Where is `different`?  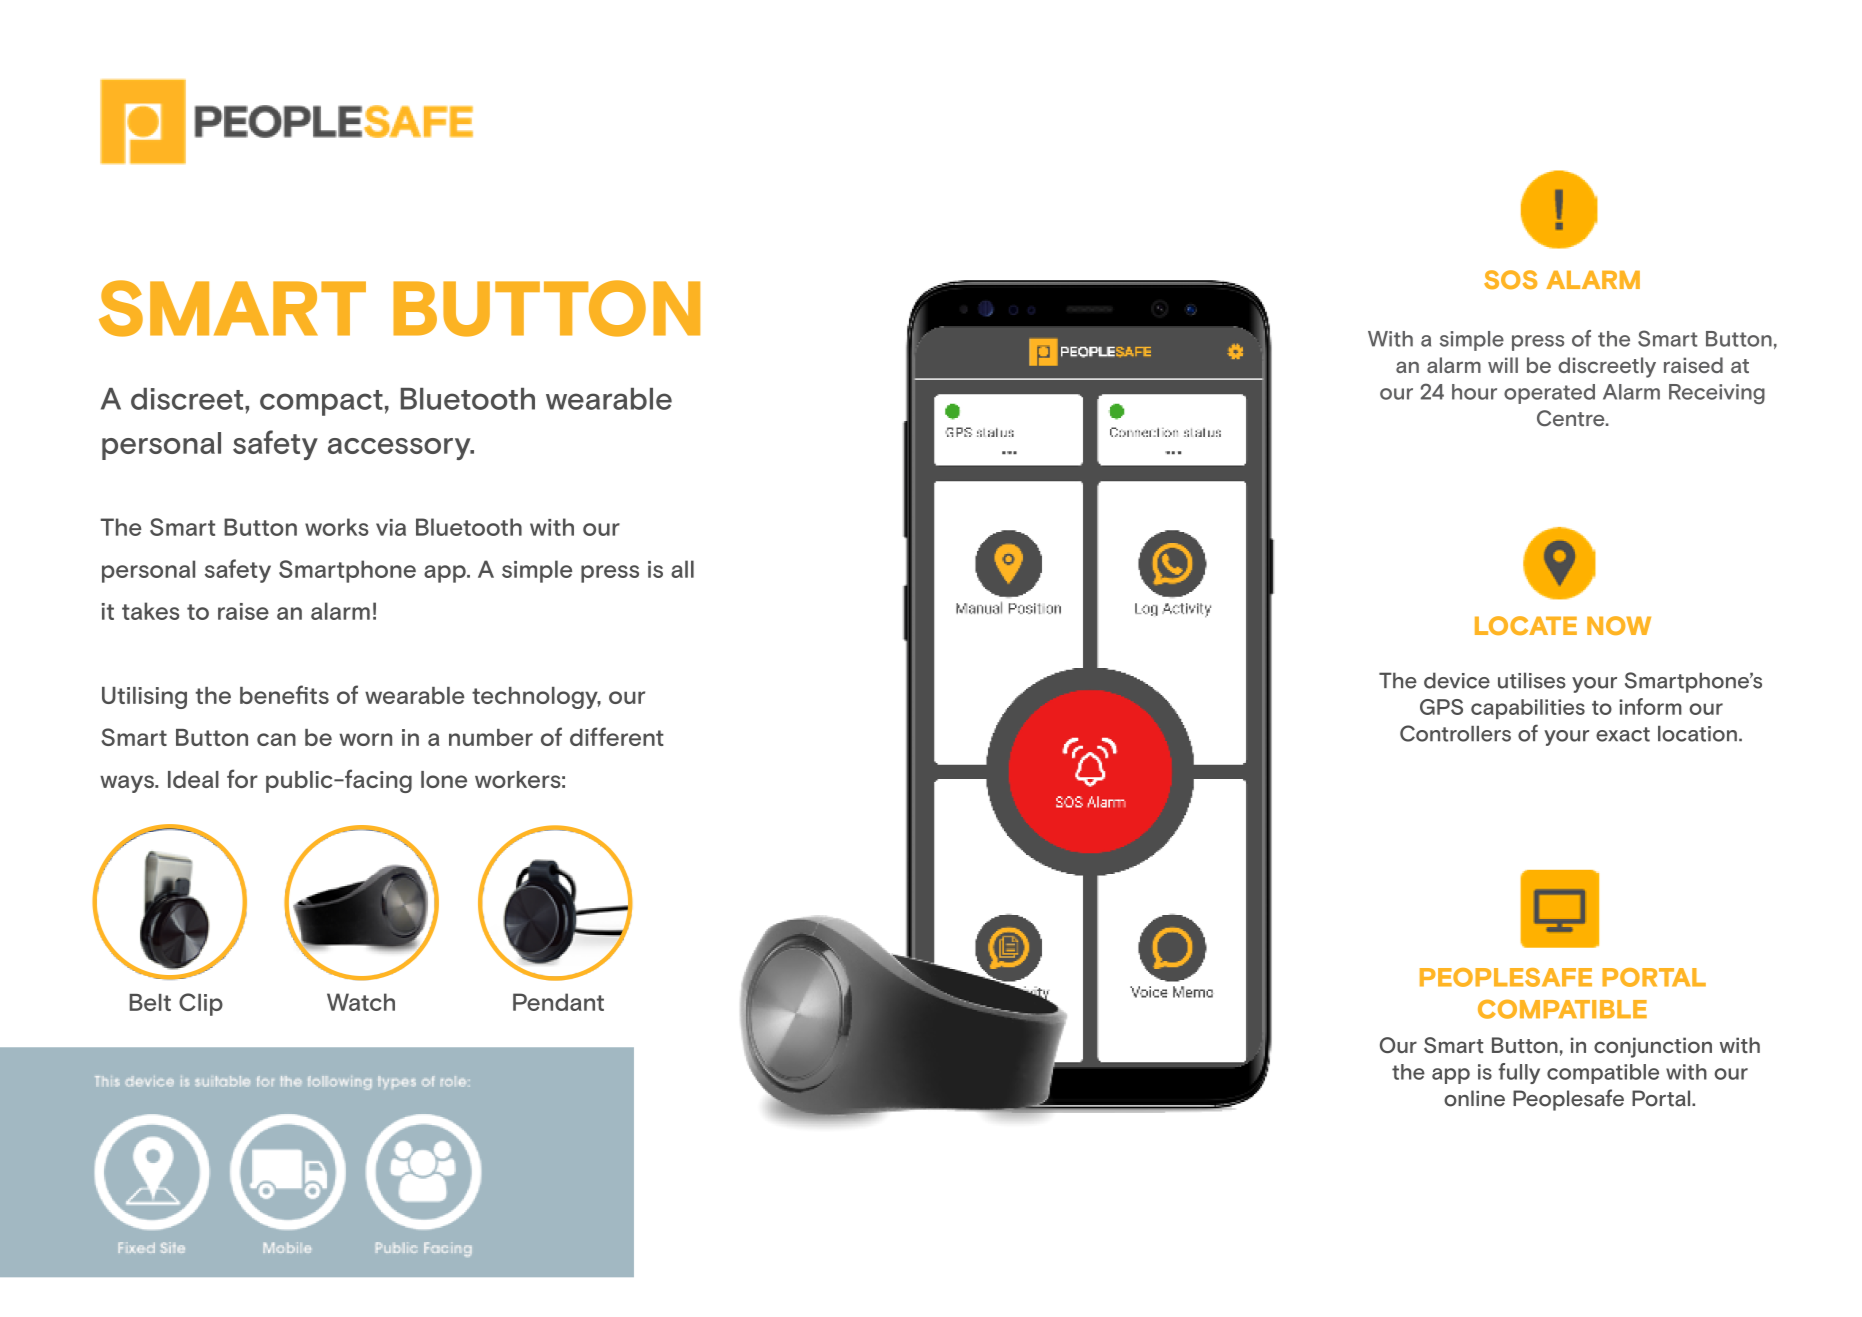 different is located at coordinates (617, 736).
